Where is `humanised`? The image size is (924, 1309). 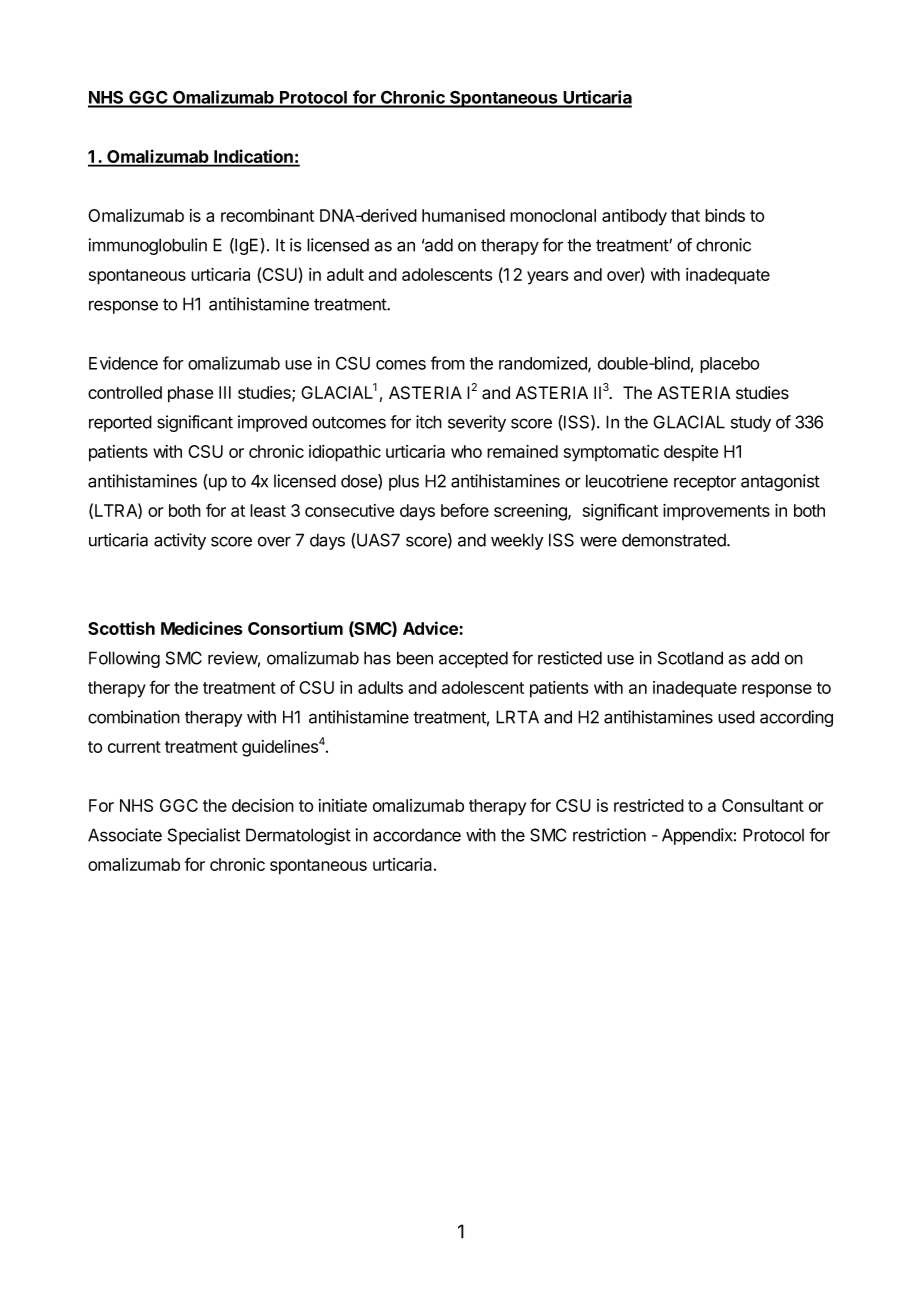
humanised is located at coordinates (463, 215).
